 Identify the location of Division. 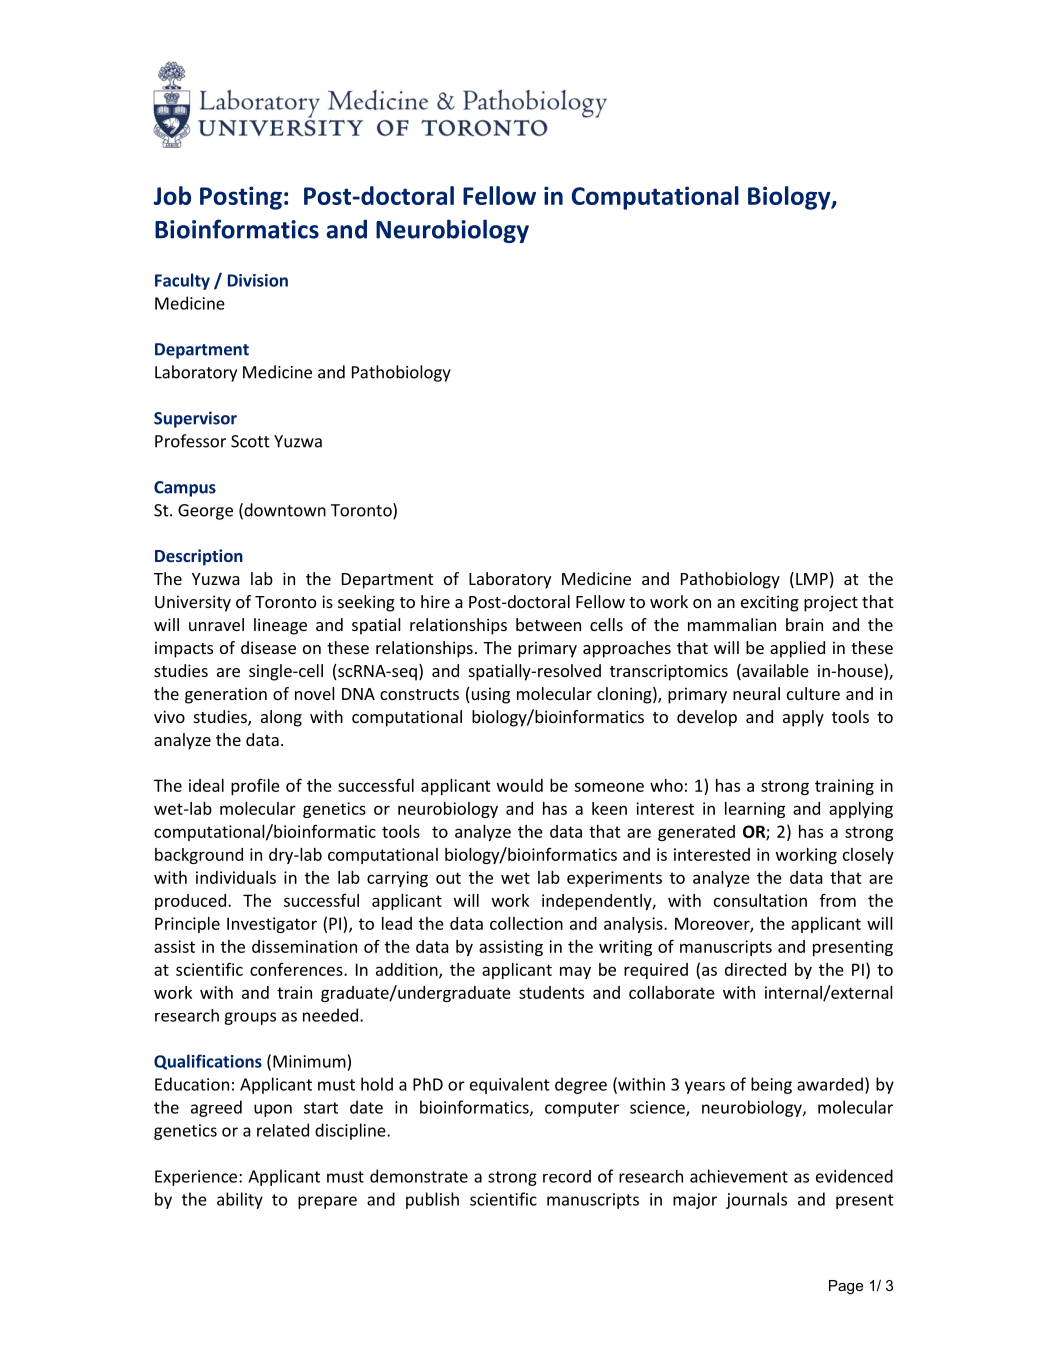
(258, 280).
